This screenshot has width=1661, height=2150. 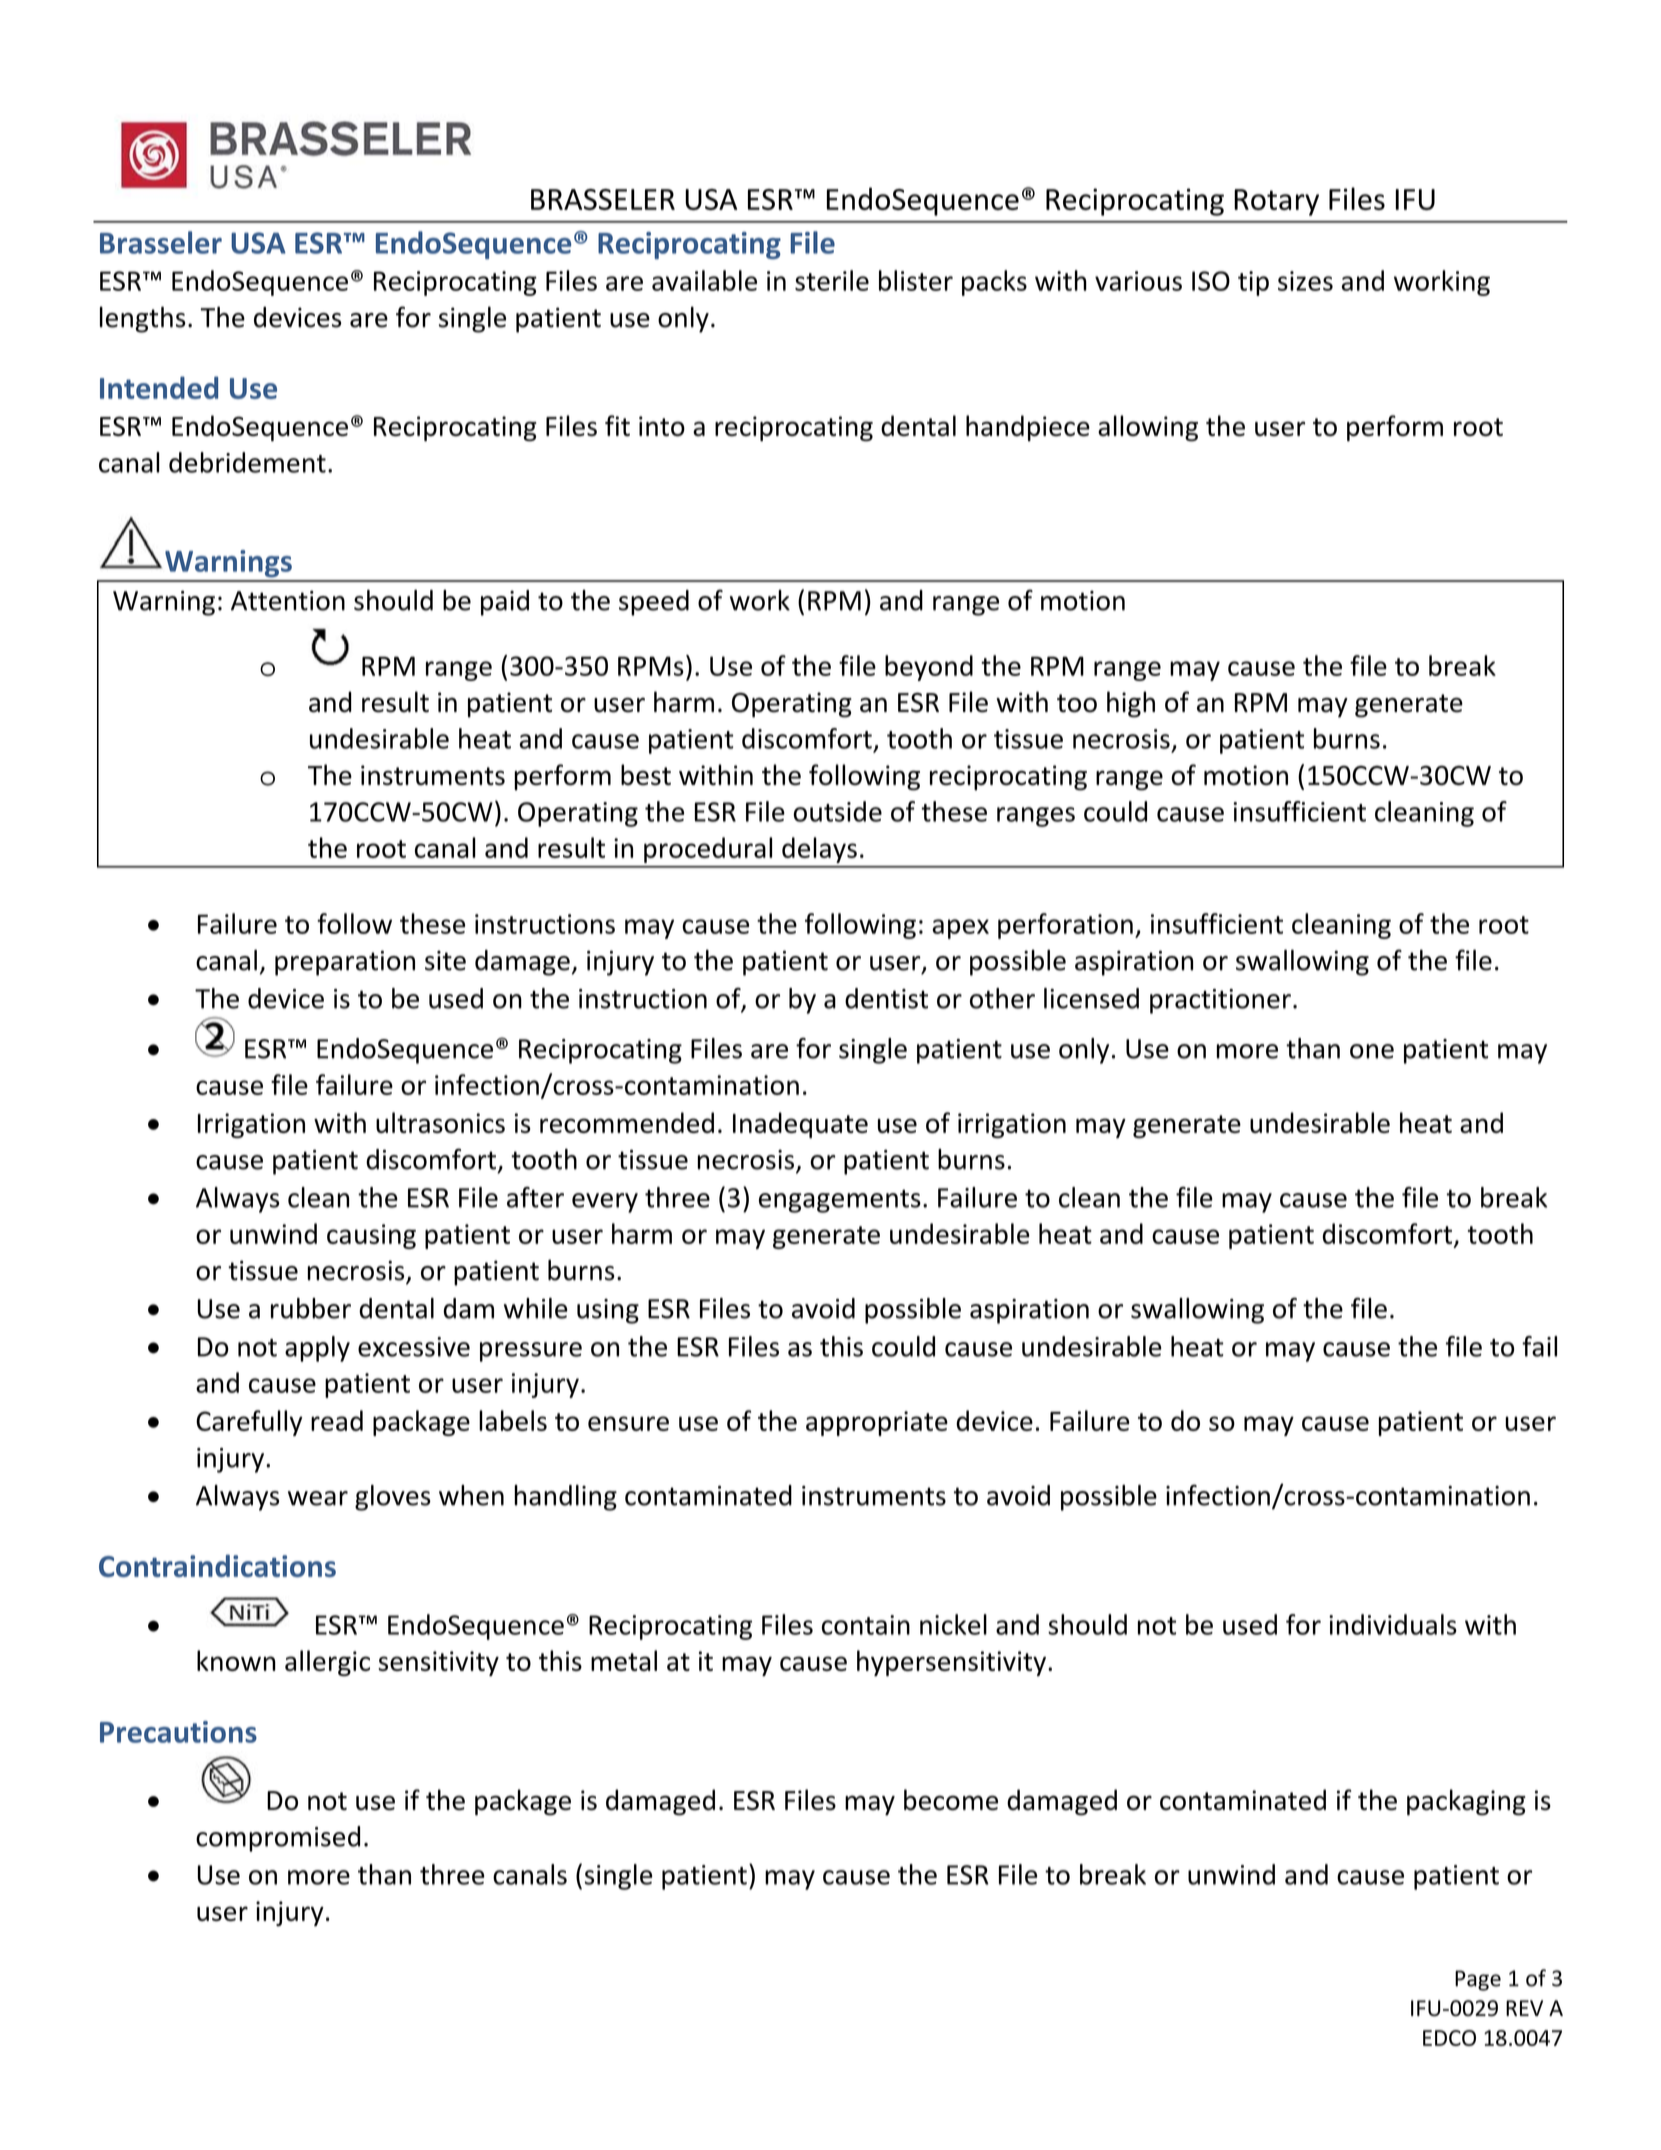 I want to click on become, so click(x=951, y=1800).
